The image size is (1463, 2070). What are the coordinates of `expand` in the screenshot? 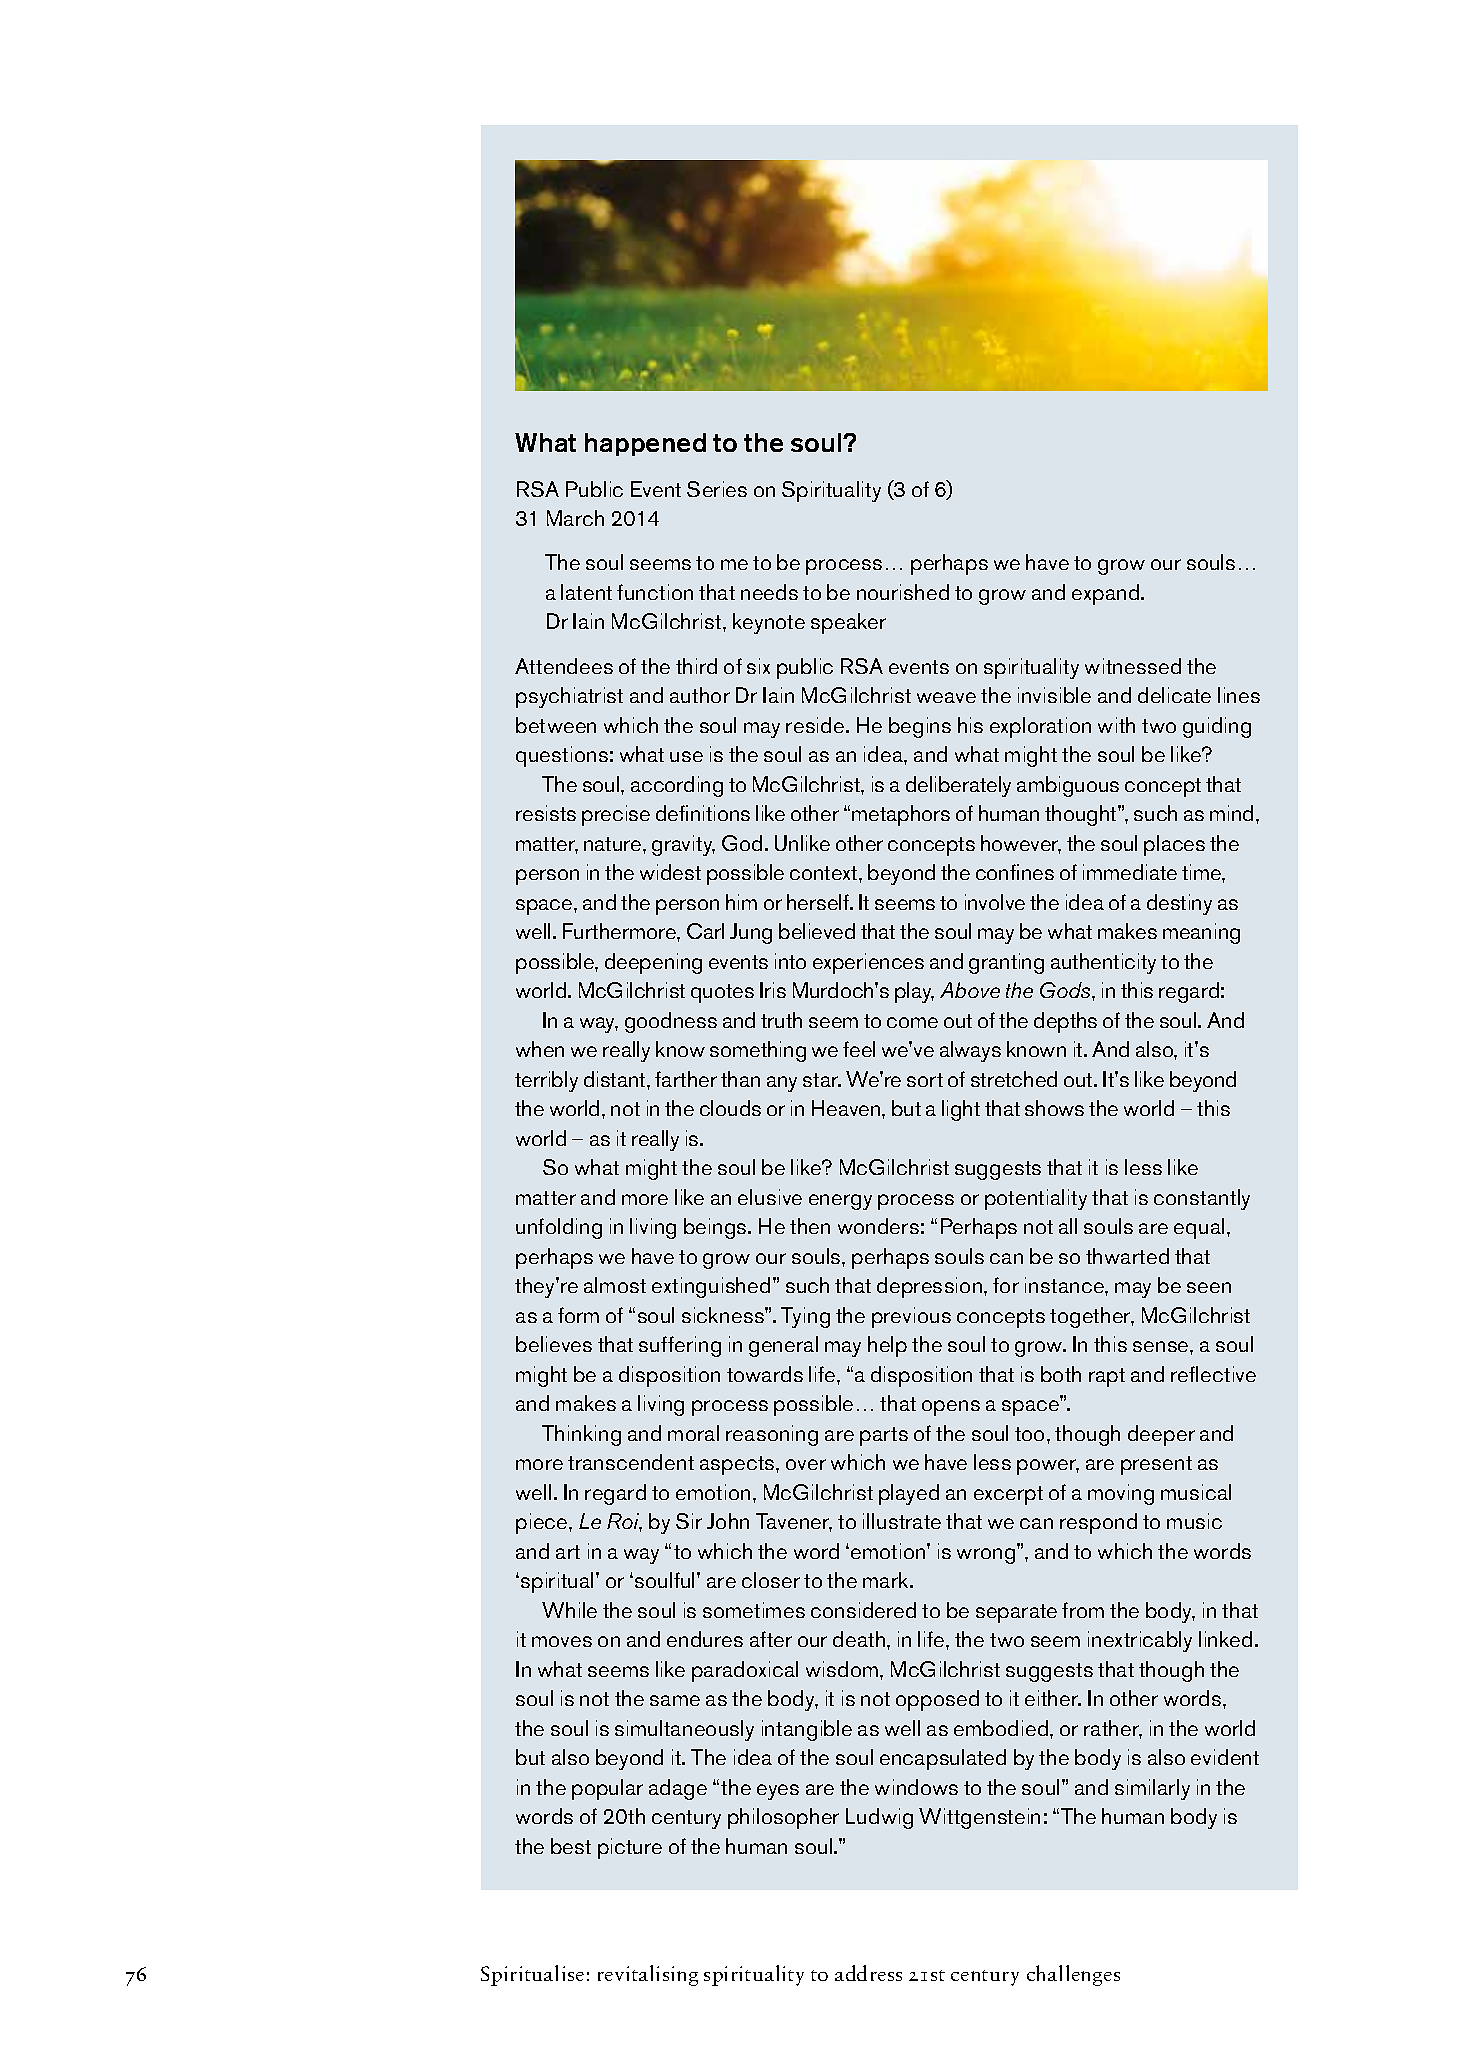 It's located at (1107, 594).
